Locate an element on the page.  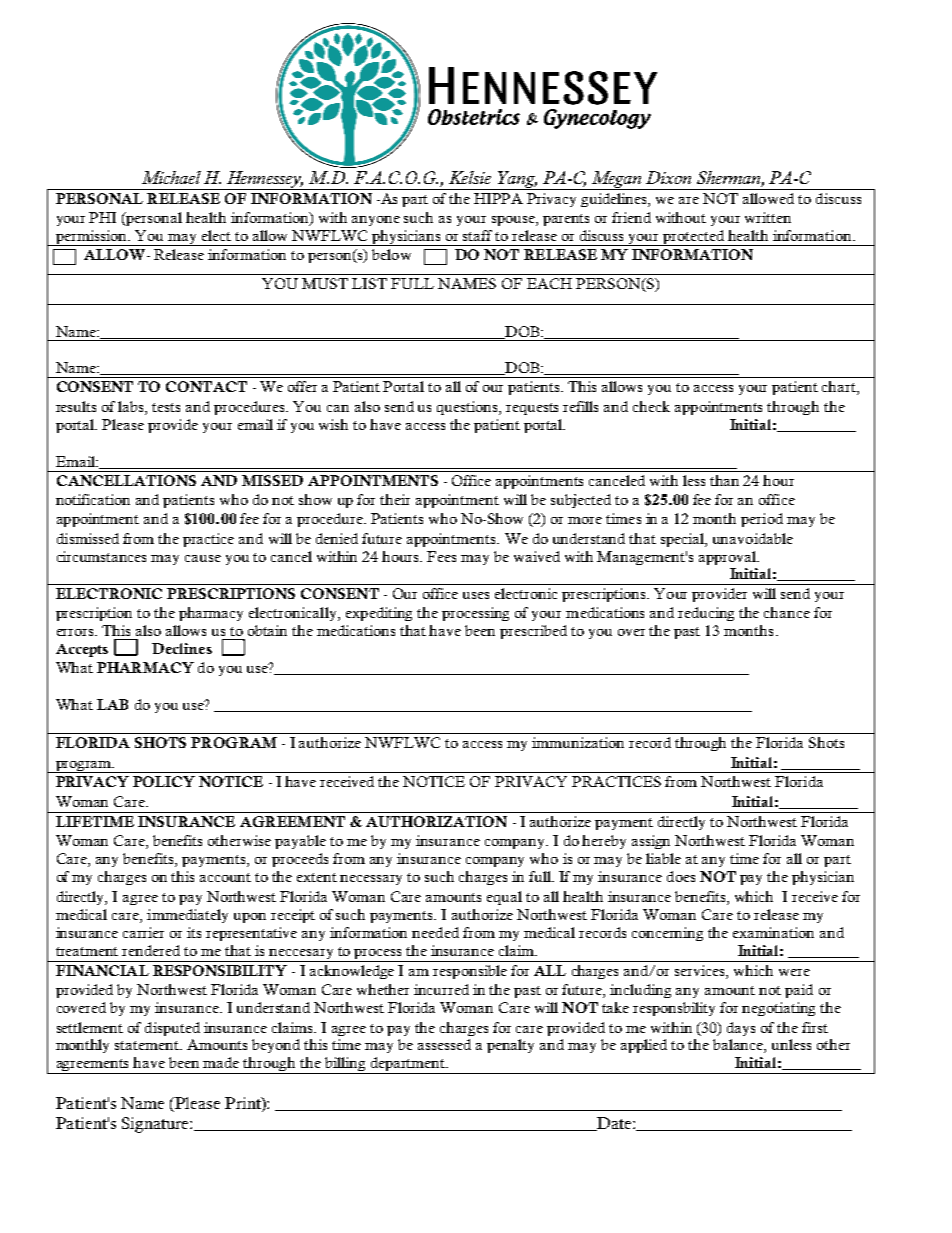
Declines is located at coordinates (182, 648).
